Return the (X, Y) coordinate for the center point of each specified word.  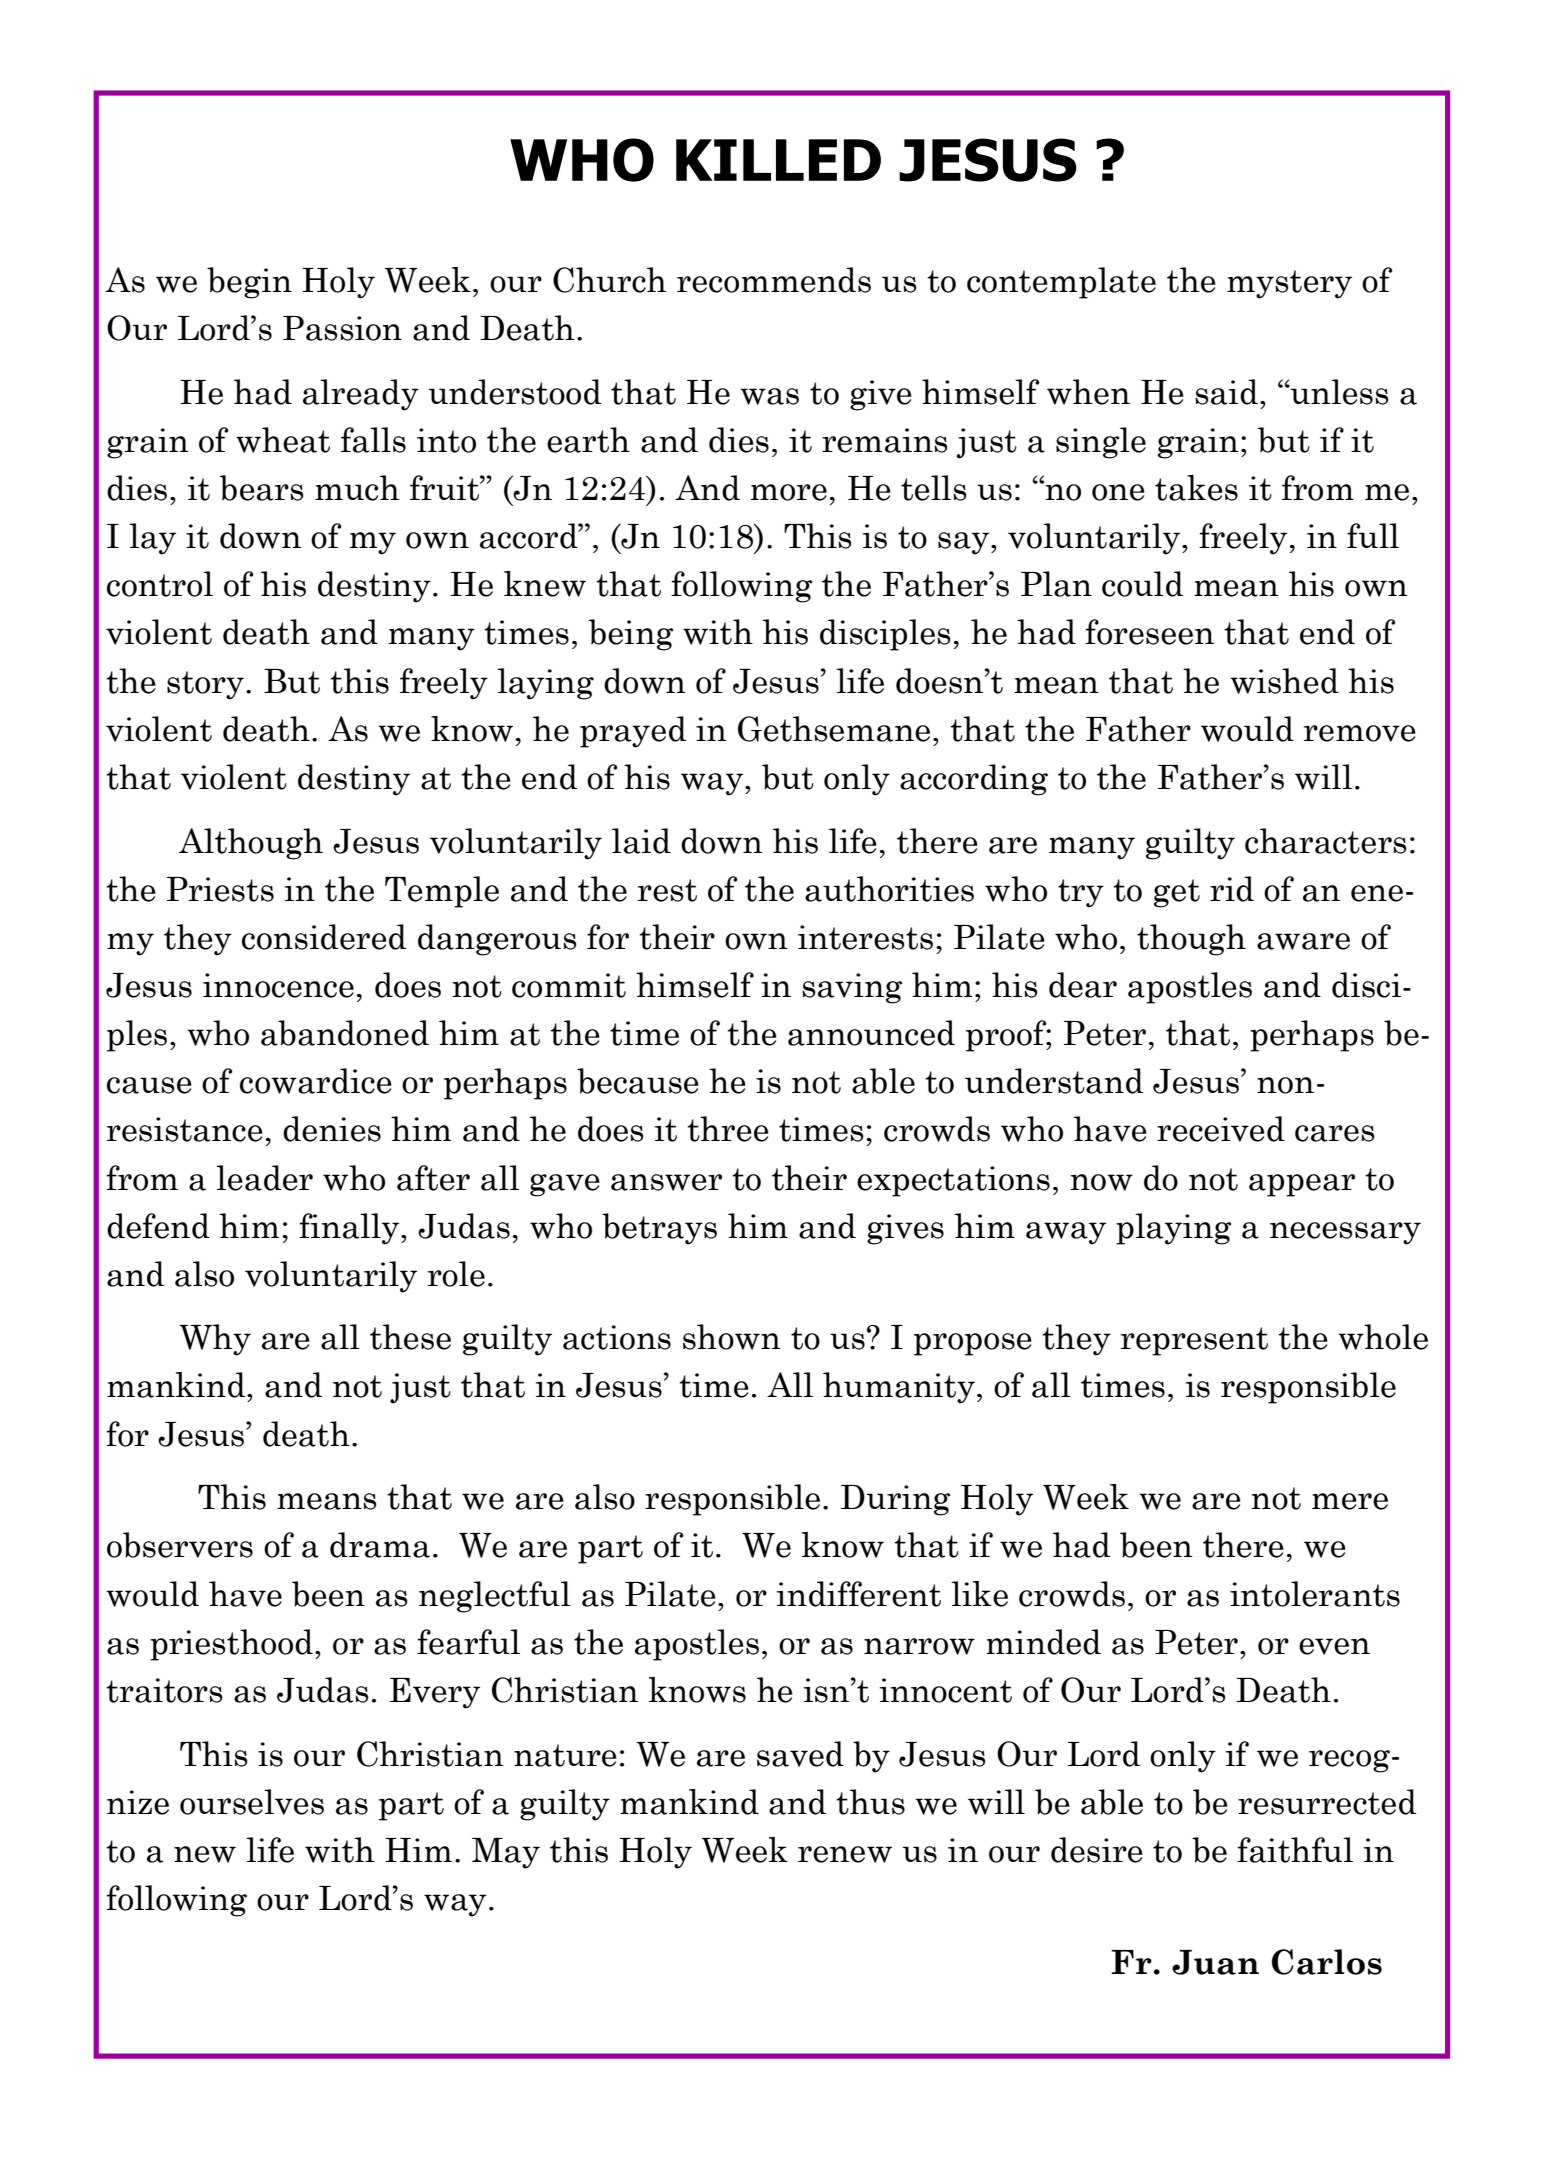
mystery (1289, 284)
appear (1302, 1185)
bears (262, 488)
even (1334, 1646)
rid (1232, 889)
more (789, 492)
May (506, 1853)
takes (1196, 488)
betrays (659, 1229)
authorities (889, 889)
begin (249, 283)
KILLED (778, 160)
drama (380, 1545)
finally (350, 1229)
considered (324, 937)
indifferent (858, 1594)
